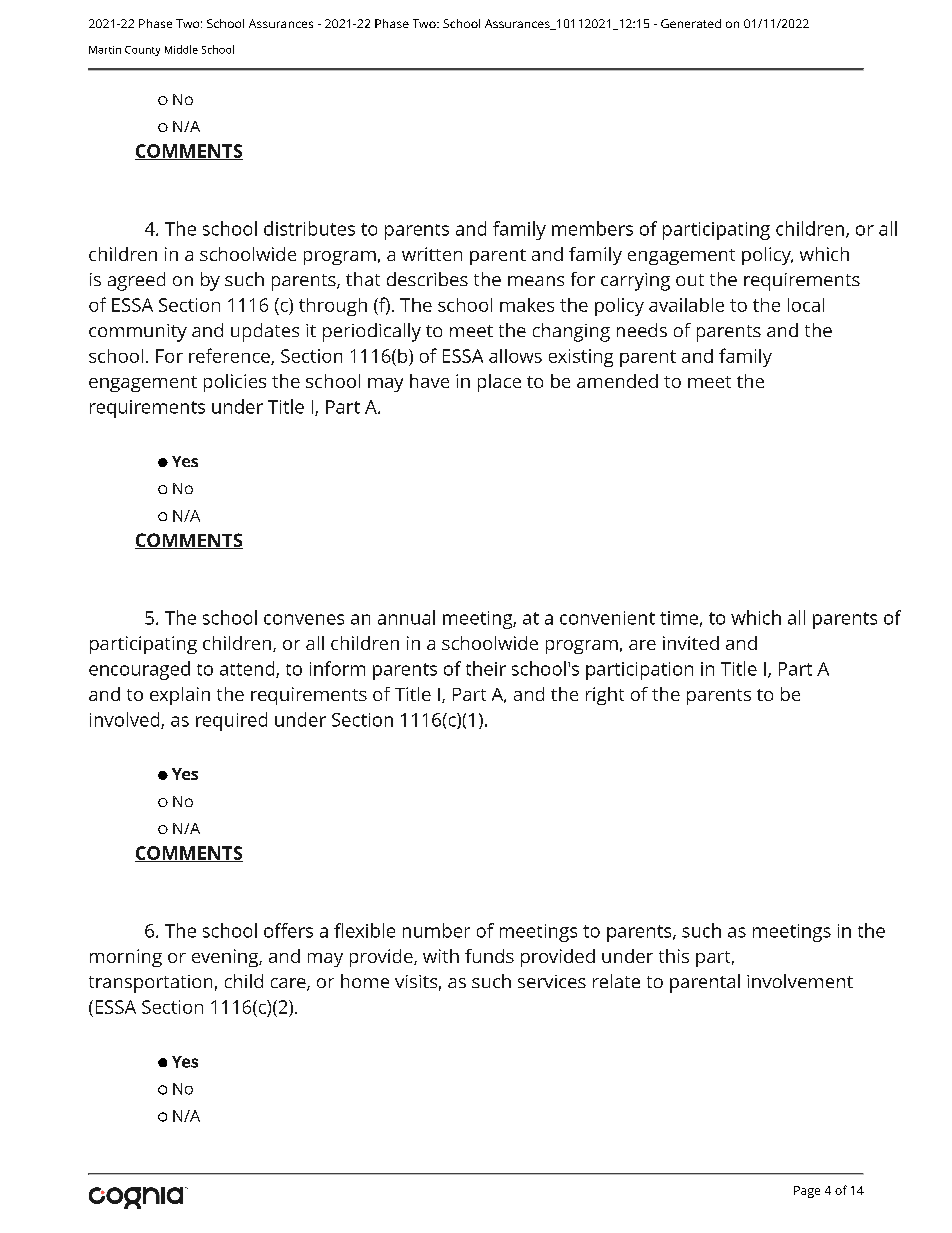 The height and width of the document is (1233, 952). I want to click on Middle, so click(181, 49).
